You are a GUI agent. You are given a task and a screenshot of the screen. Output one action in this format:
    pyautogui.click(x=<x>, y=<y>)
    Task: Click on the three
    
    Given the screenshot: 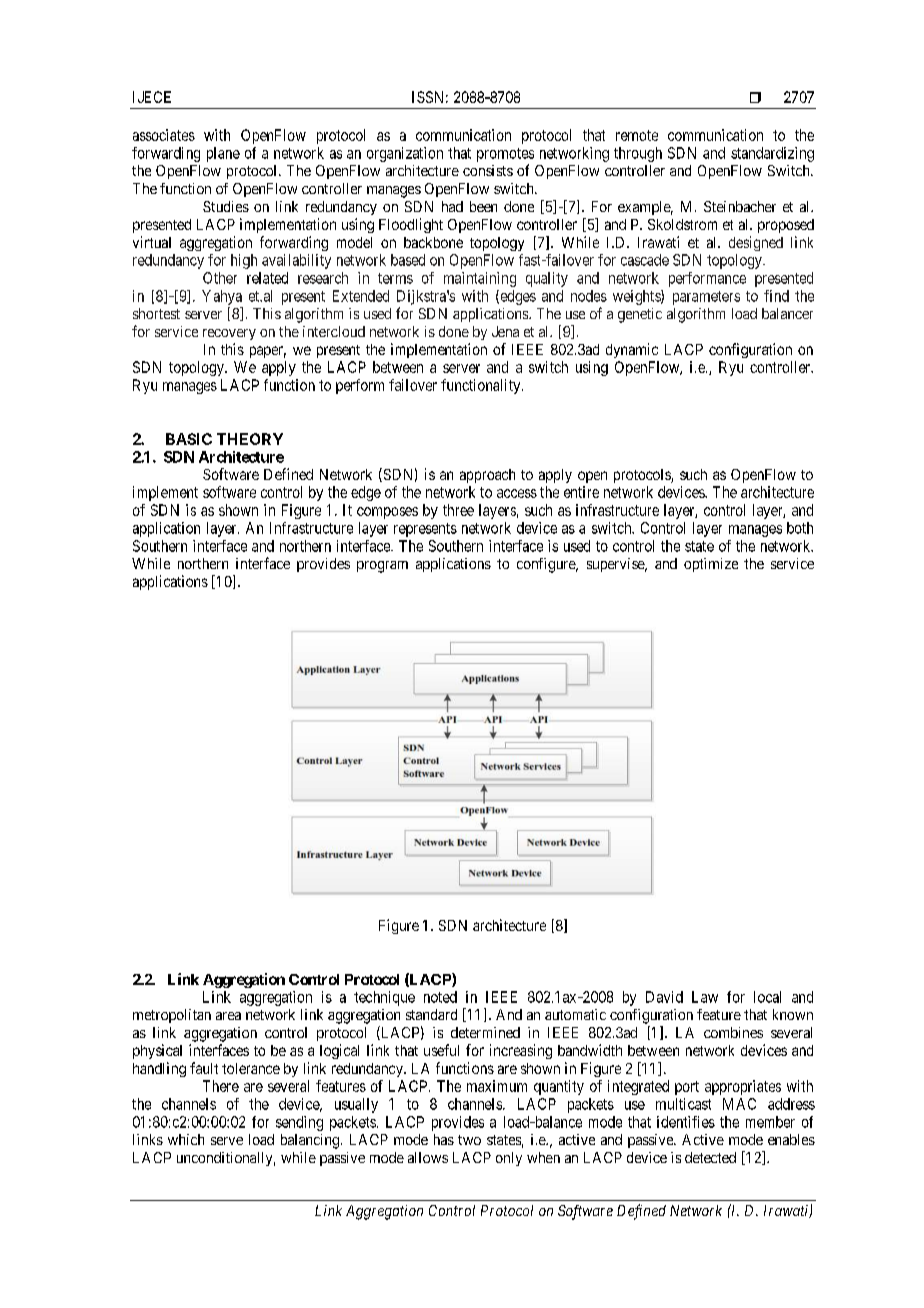 What is the action you would take?
    pyautogui.click(x=458, y=510)
